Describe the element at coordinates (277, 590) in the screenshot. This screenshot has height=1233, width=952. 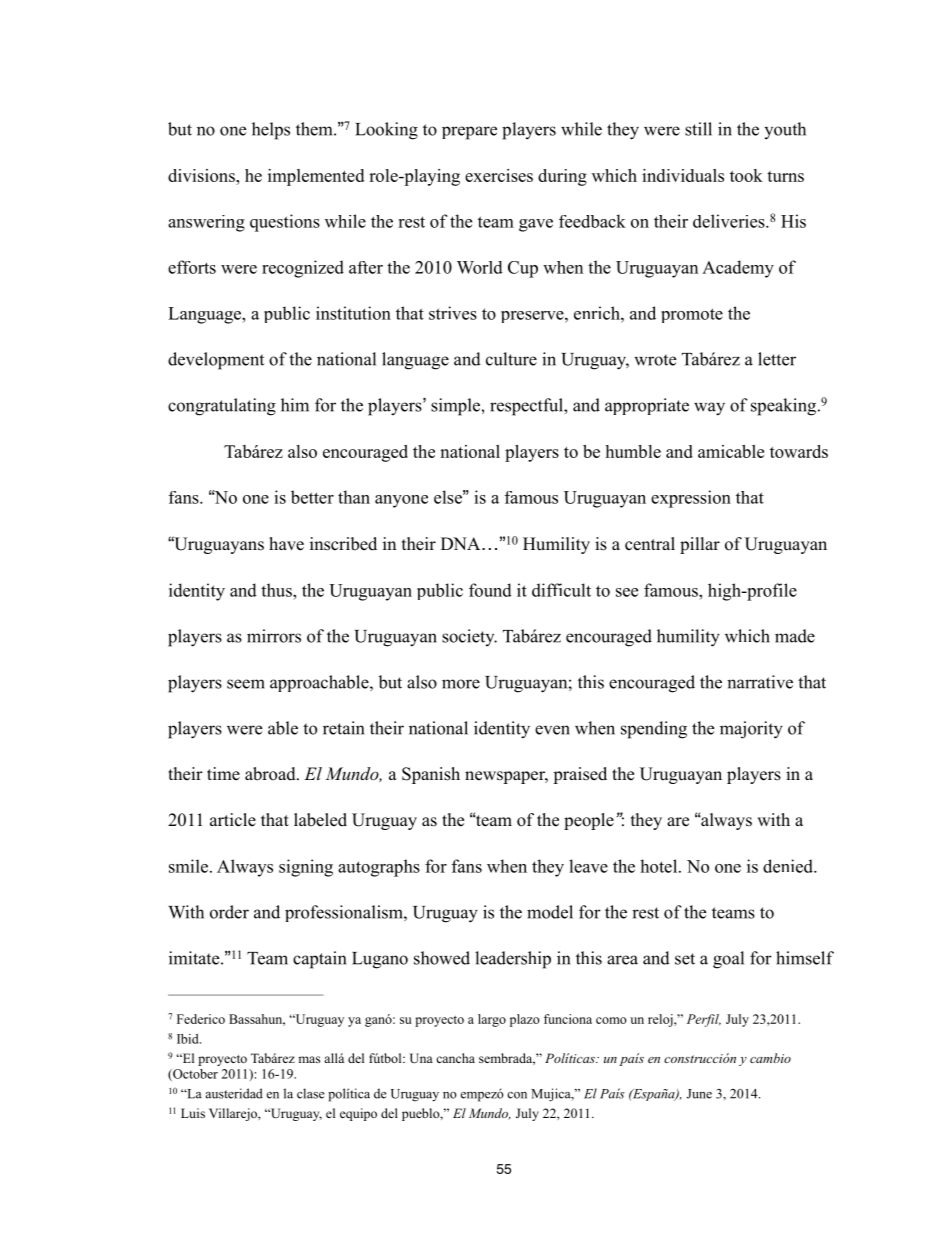
I see `thus` at that location.
